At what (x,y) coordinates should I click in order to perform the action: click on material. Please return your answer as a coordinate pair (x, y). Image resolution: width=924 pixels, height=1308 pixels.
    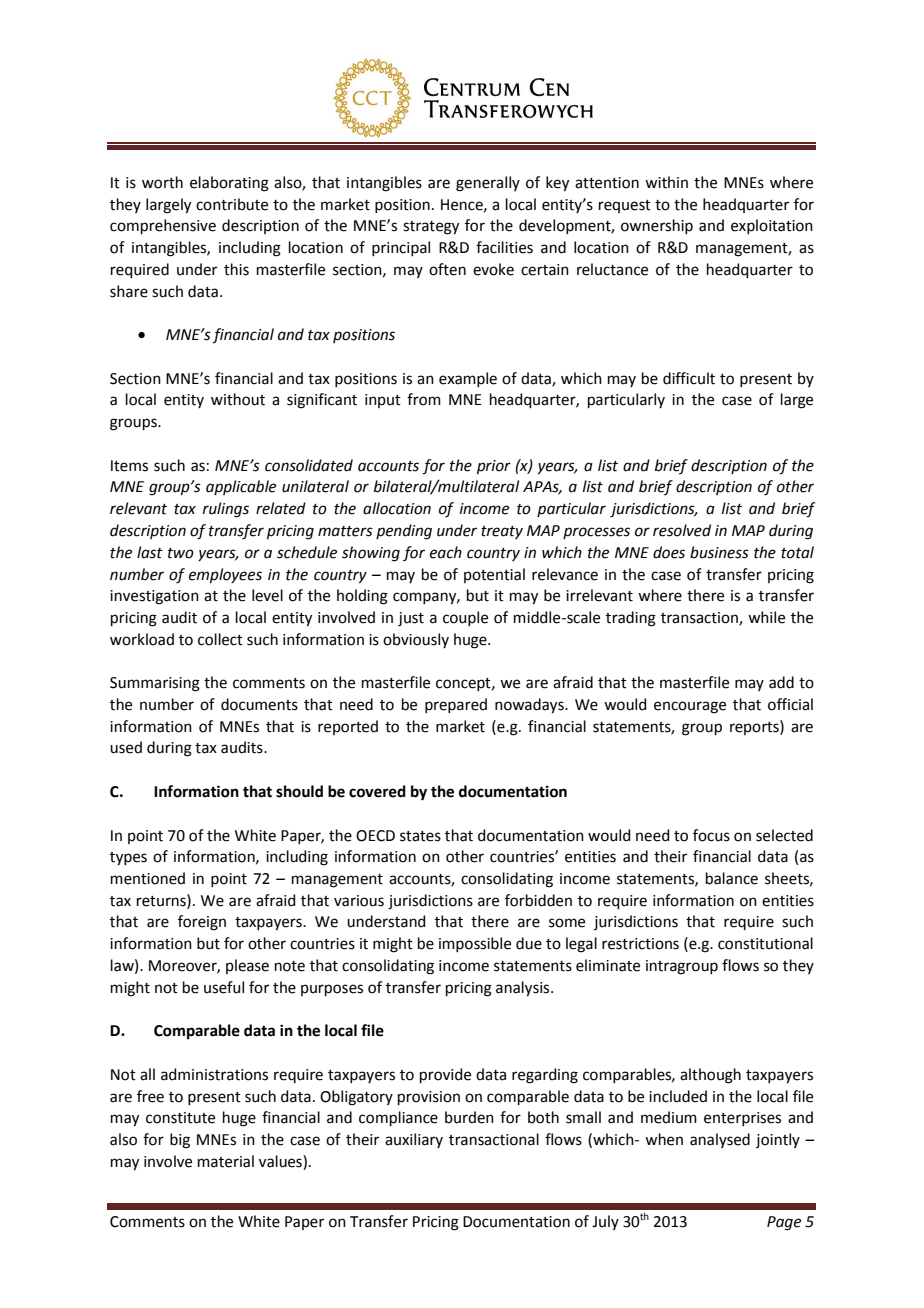
    Looking at the image, I should click on (226, 1161).
